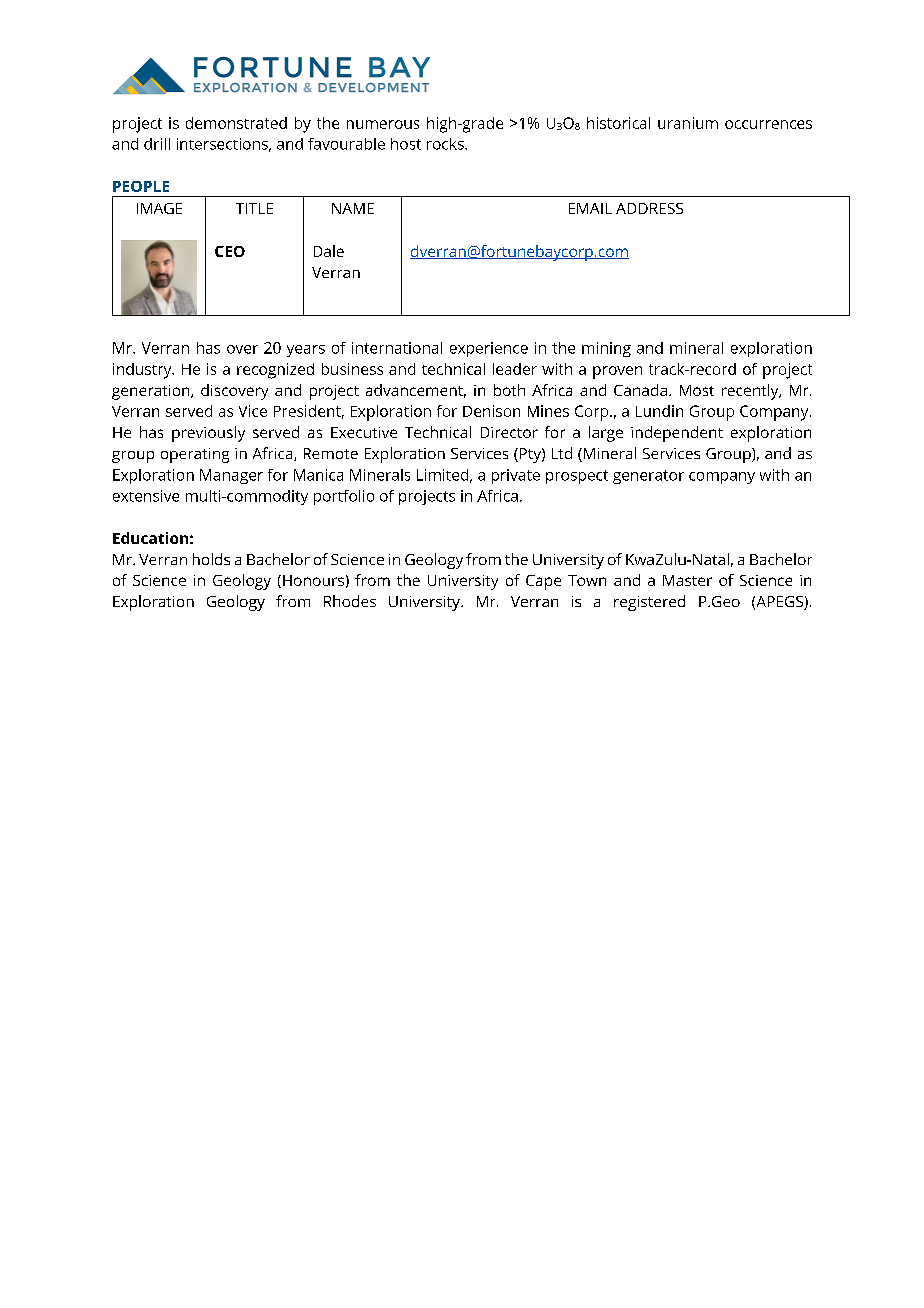 Image resolution: width=924 pixels, height=1308 pixels. Describe the element at coordinates (509, 432) in the screenshot. I see `Director` at that location.
